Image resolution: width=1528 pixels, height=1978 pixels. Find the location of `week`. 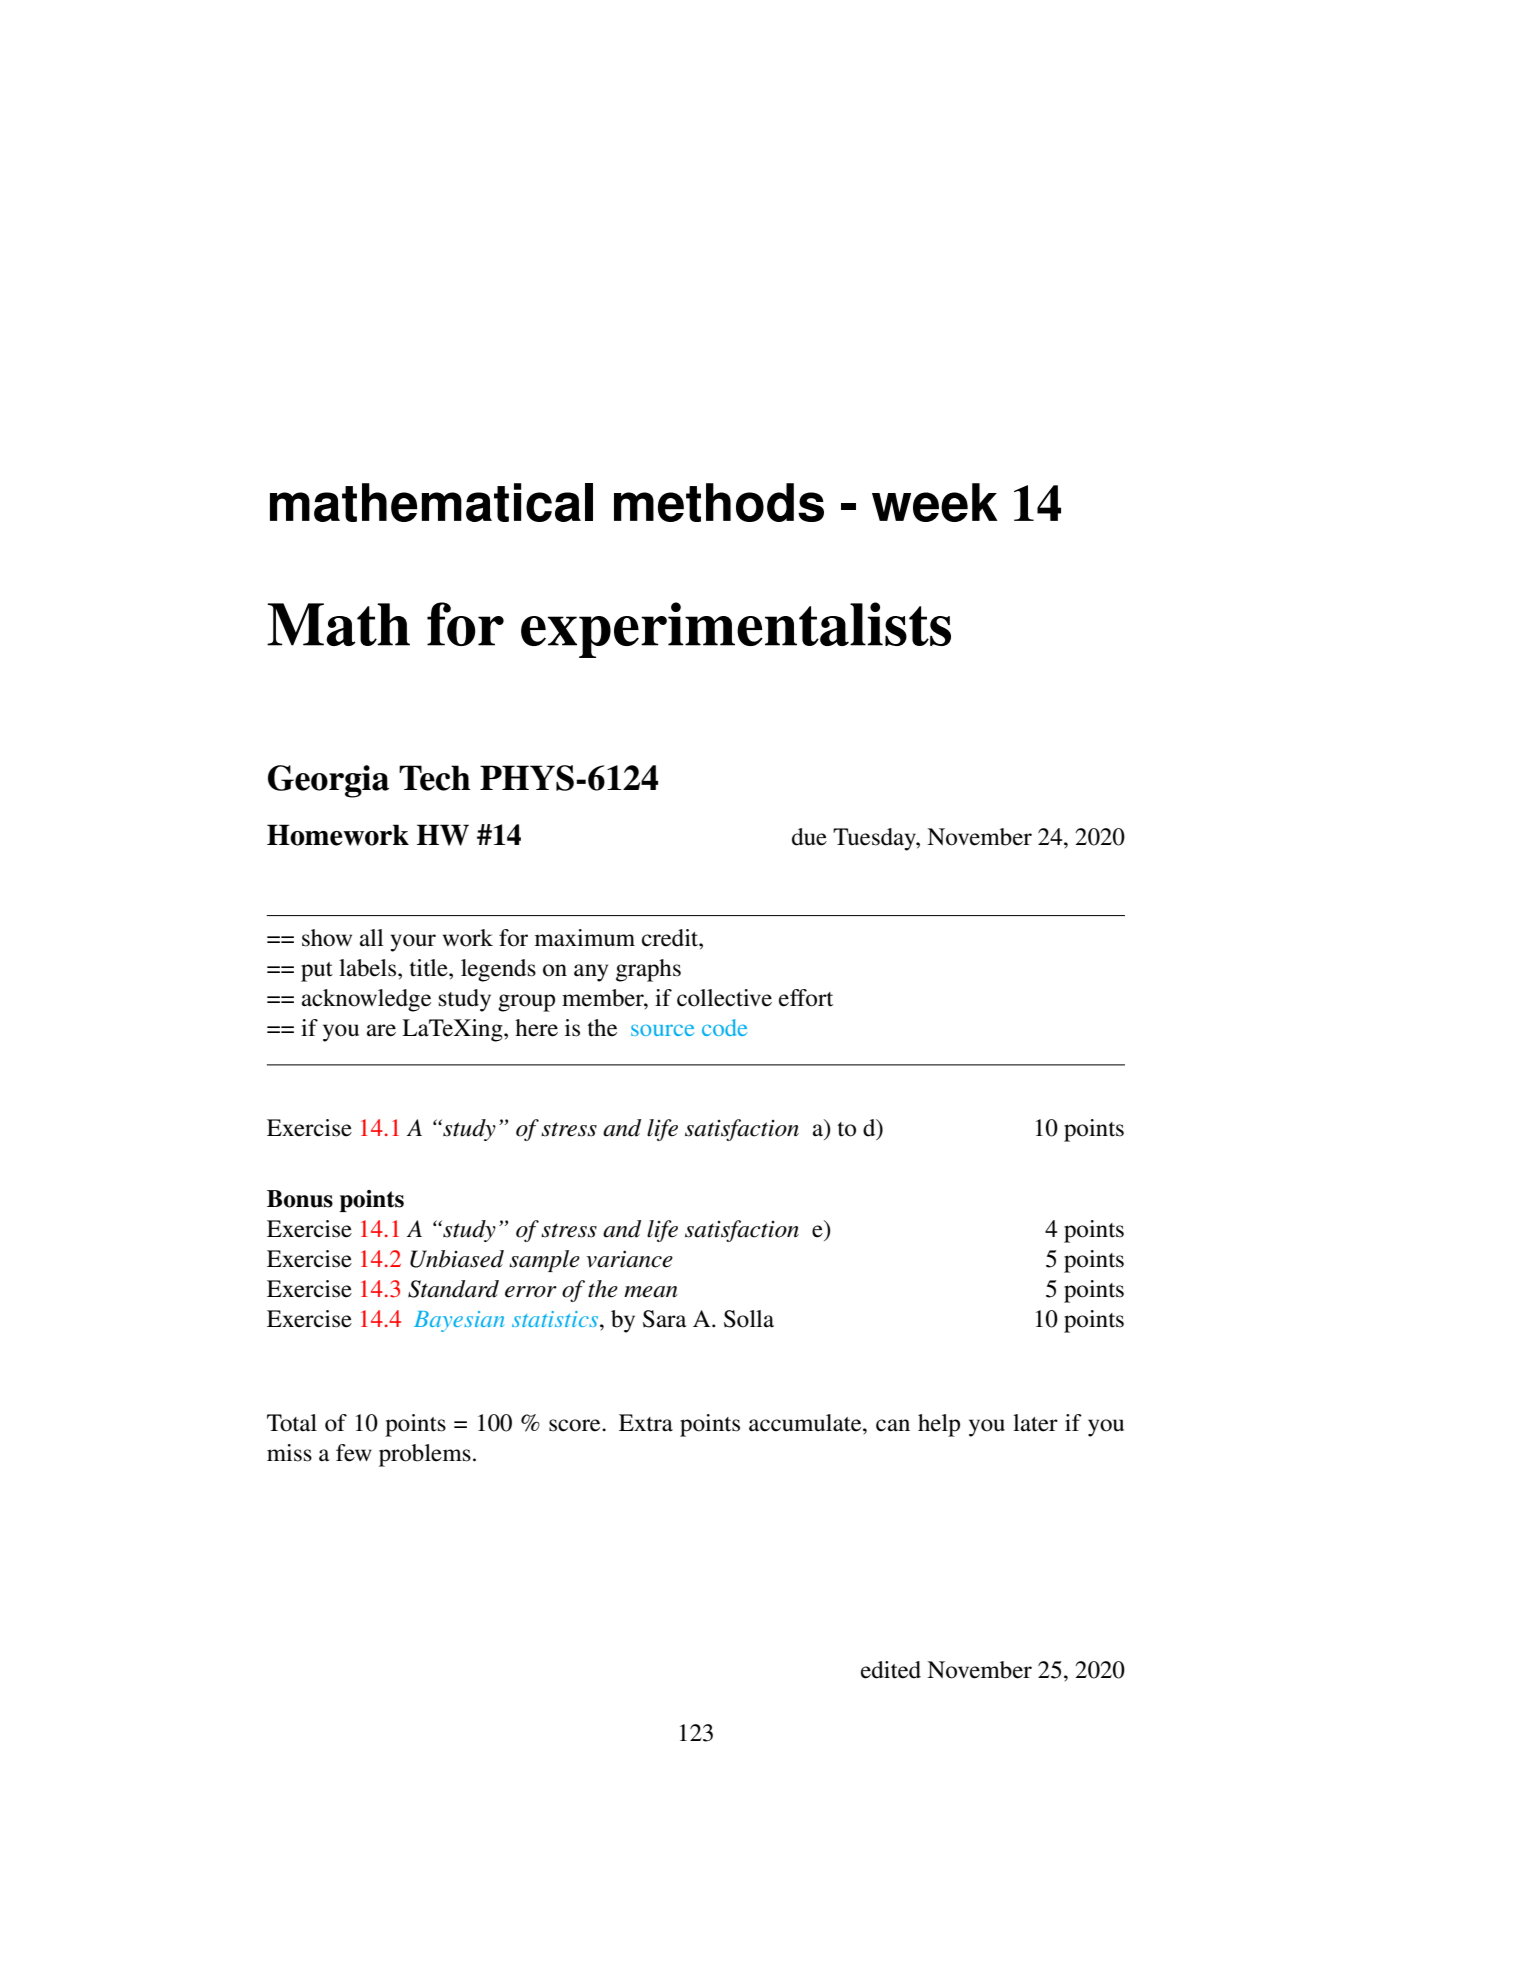

week is located at coordinates (935, 502).
